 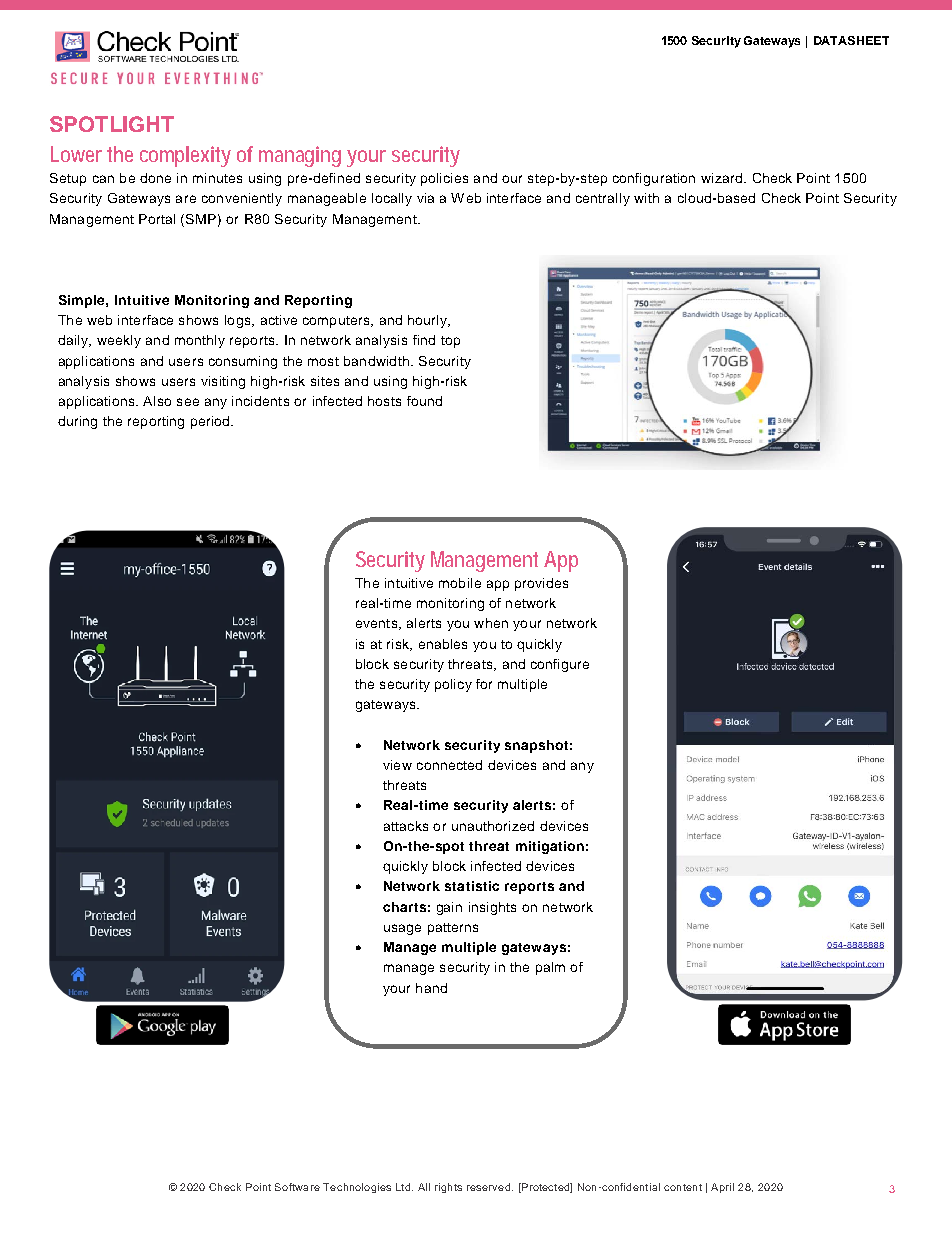 What do you see at coordinates (376, 623) in the screenshot?
I see `events` at bounding box center [376, 623].
